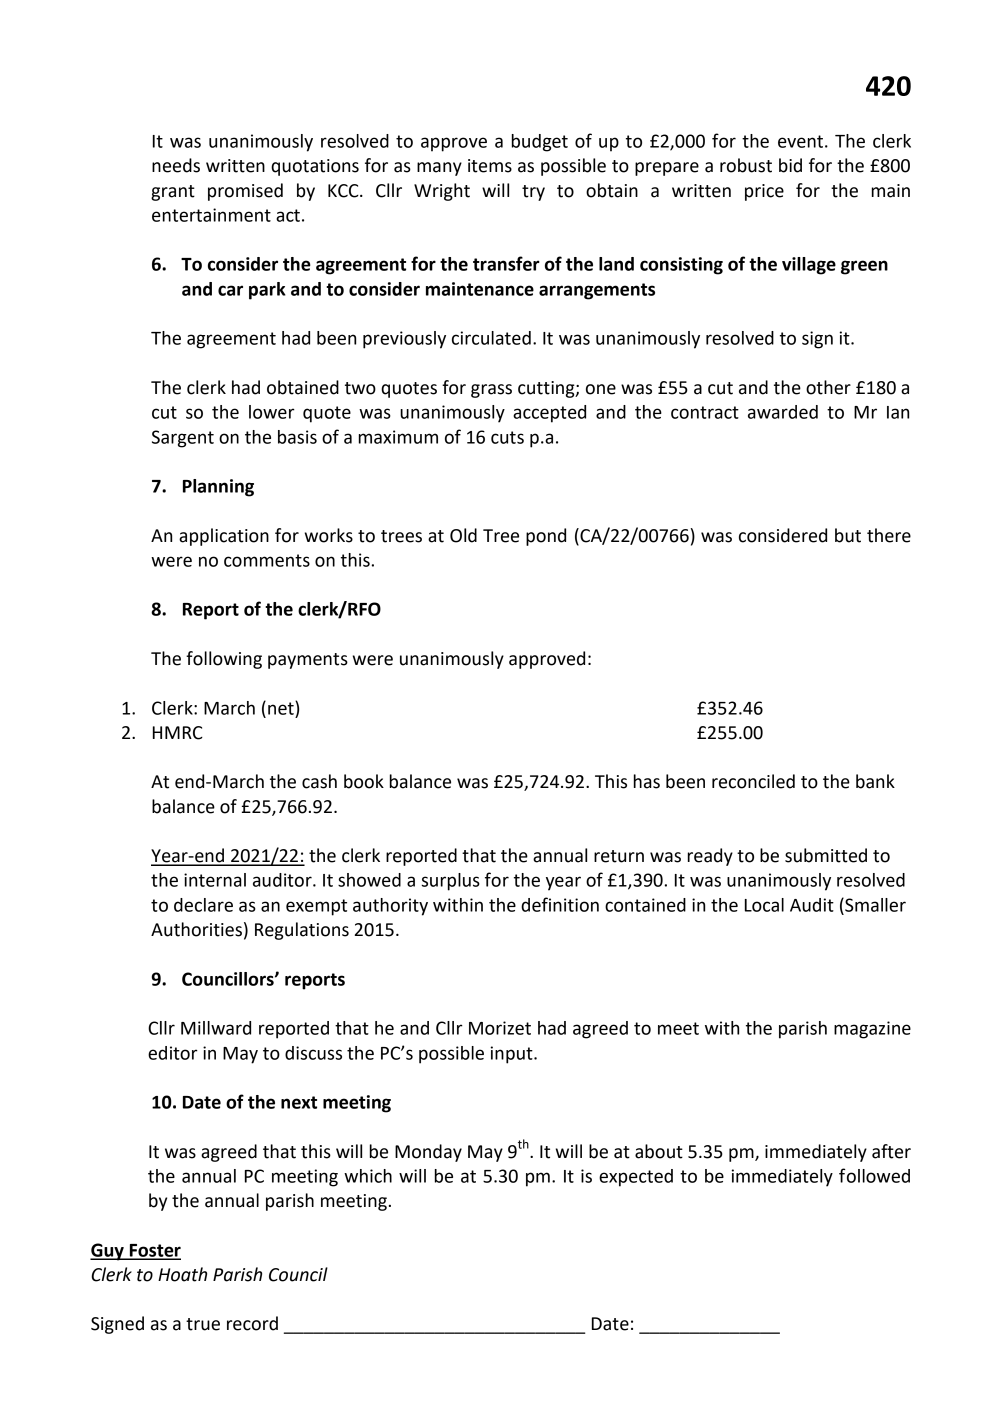 The height and width of the screenshot is (1416, 1002). Describe the element at coordinates (428, 1153) in the screenshot. I see `Monday` at that location.
